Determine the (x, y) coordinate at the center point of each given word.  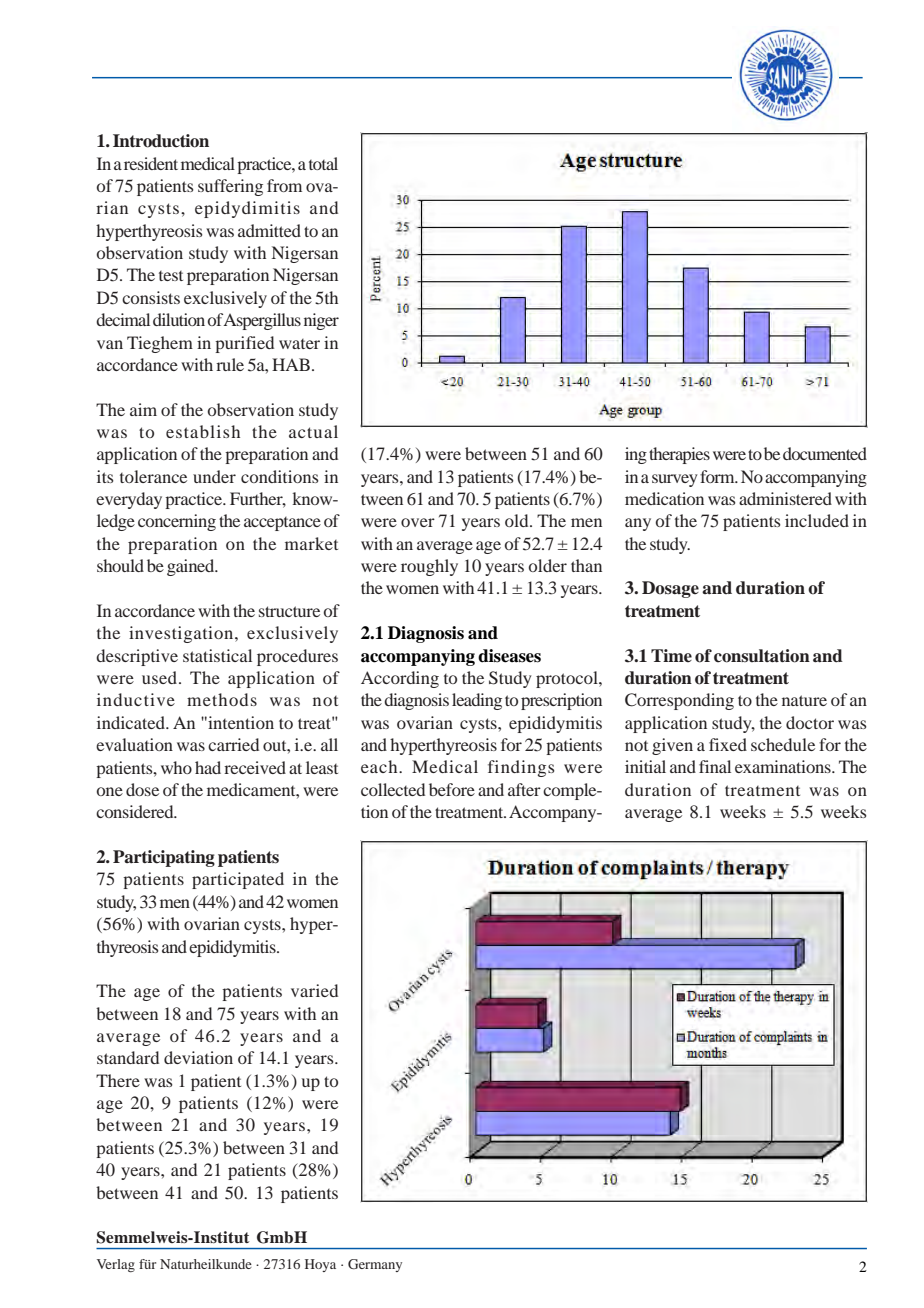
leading (477, 701)
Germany (375, 1265)
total (323, 163)
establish (203, 431)
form (718, 476)
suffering (230, 187)
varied (314, 990)
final (715, 766)
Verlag (116, 1265)
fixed (728, 744)
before (452, 789)
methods (222, 699)
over (418, 522)
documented (825, 453)
